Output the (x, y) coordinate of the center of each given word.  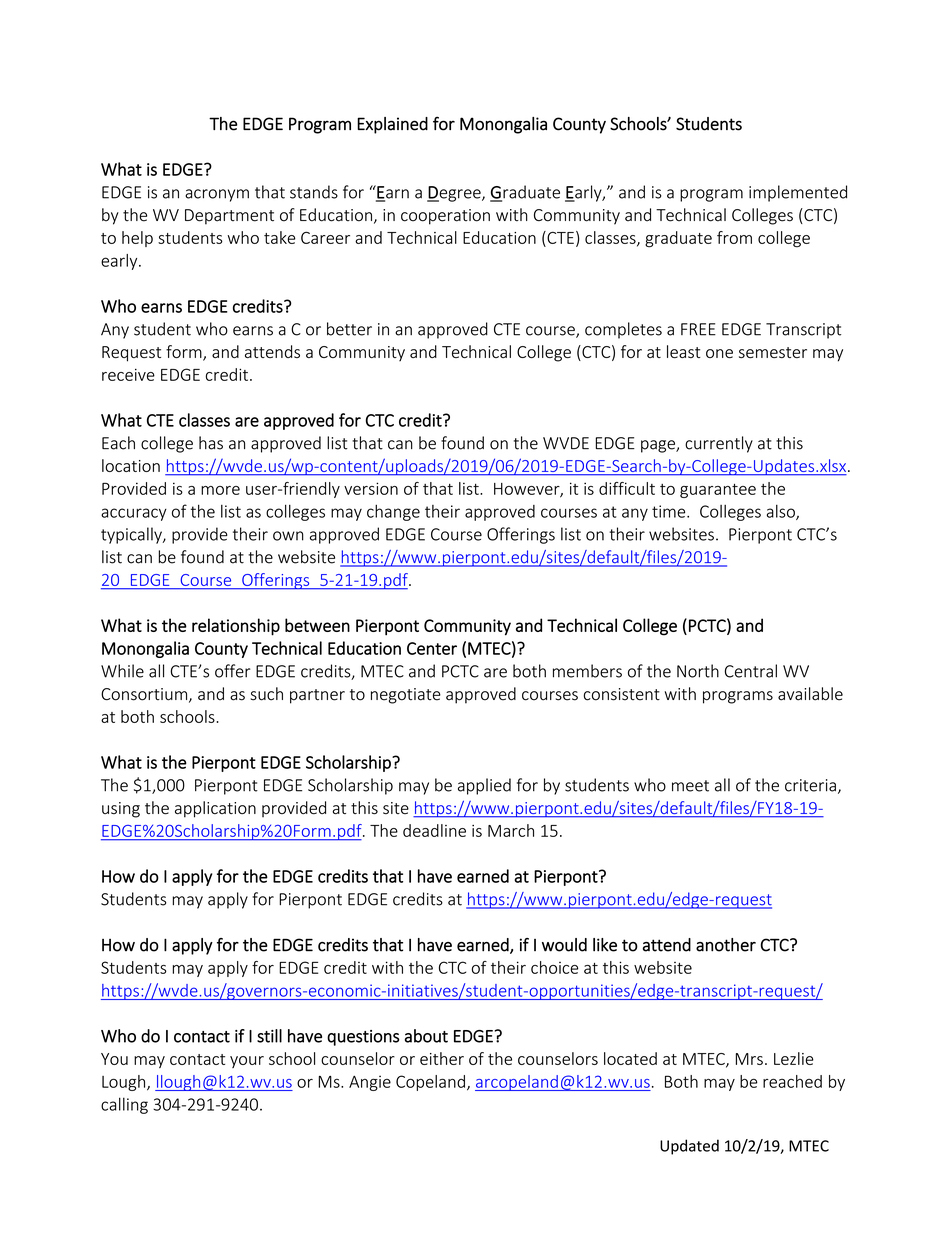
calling (124, 1105)
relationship (236, 627)
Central (751, 671)
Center (432, 648)
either (442, 1058)
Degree (455, 194)
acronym (217, 195)
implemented (798, 193)
